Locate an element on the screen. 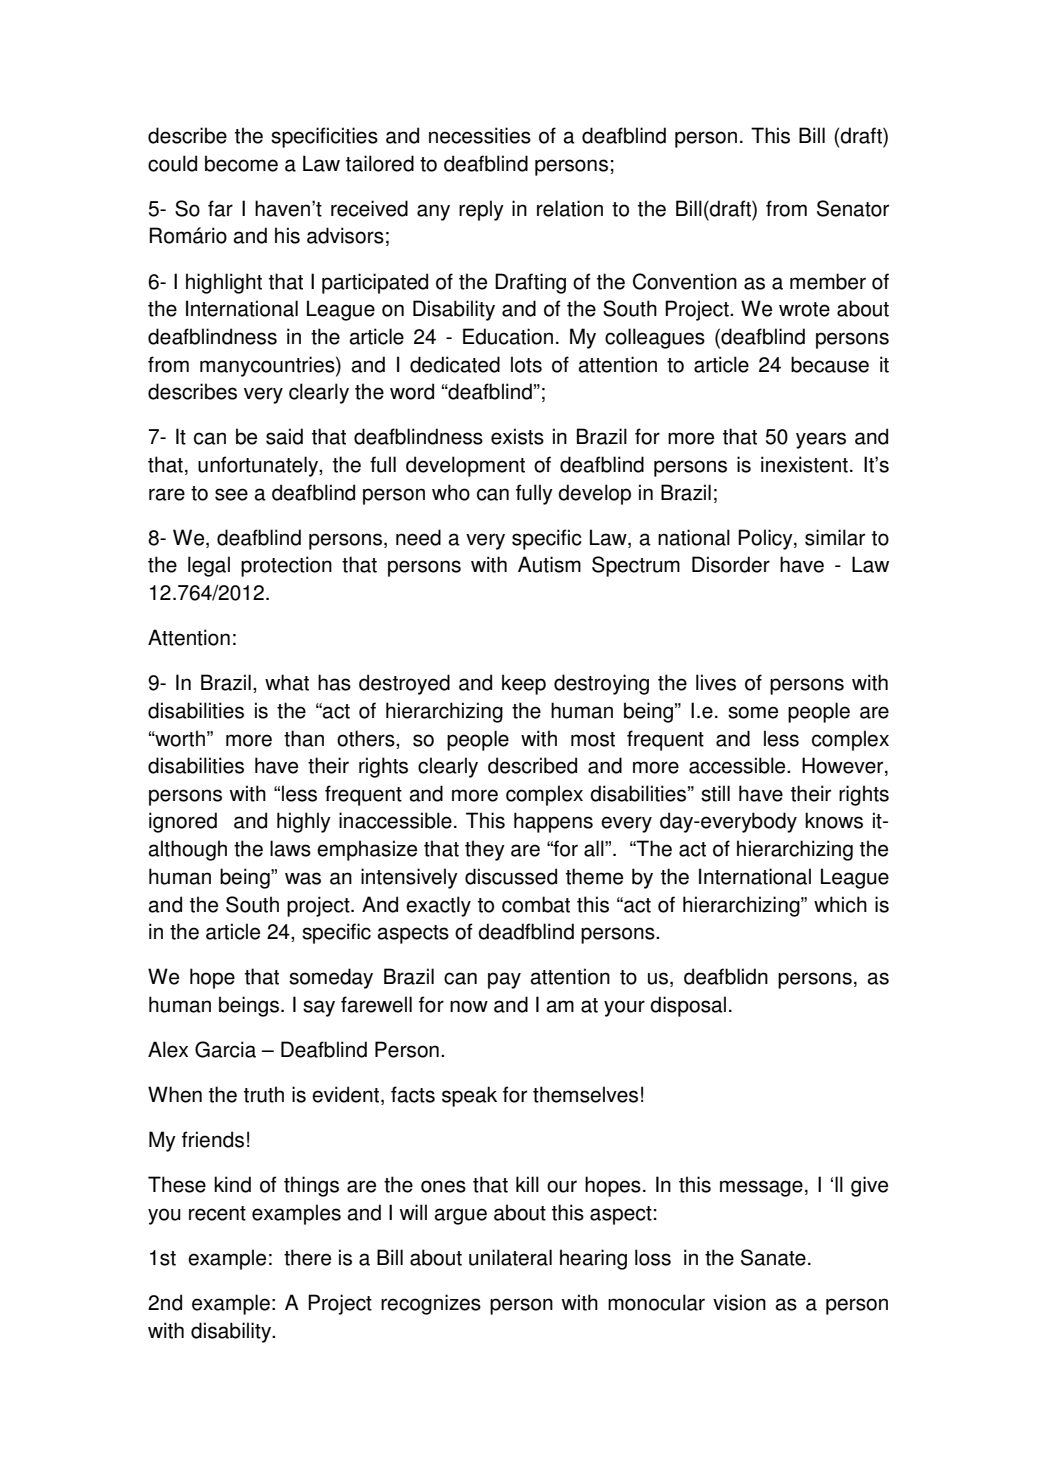 This screenshot has width=1037, height=1468. Garcia is located at coordinates (225, 1049).
